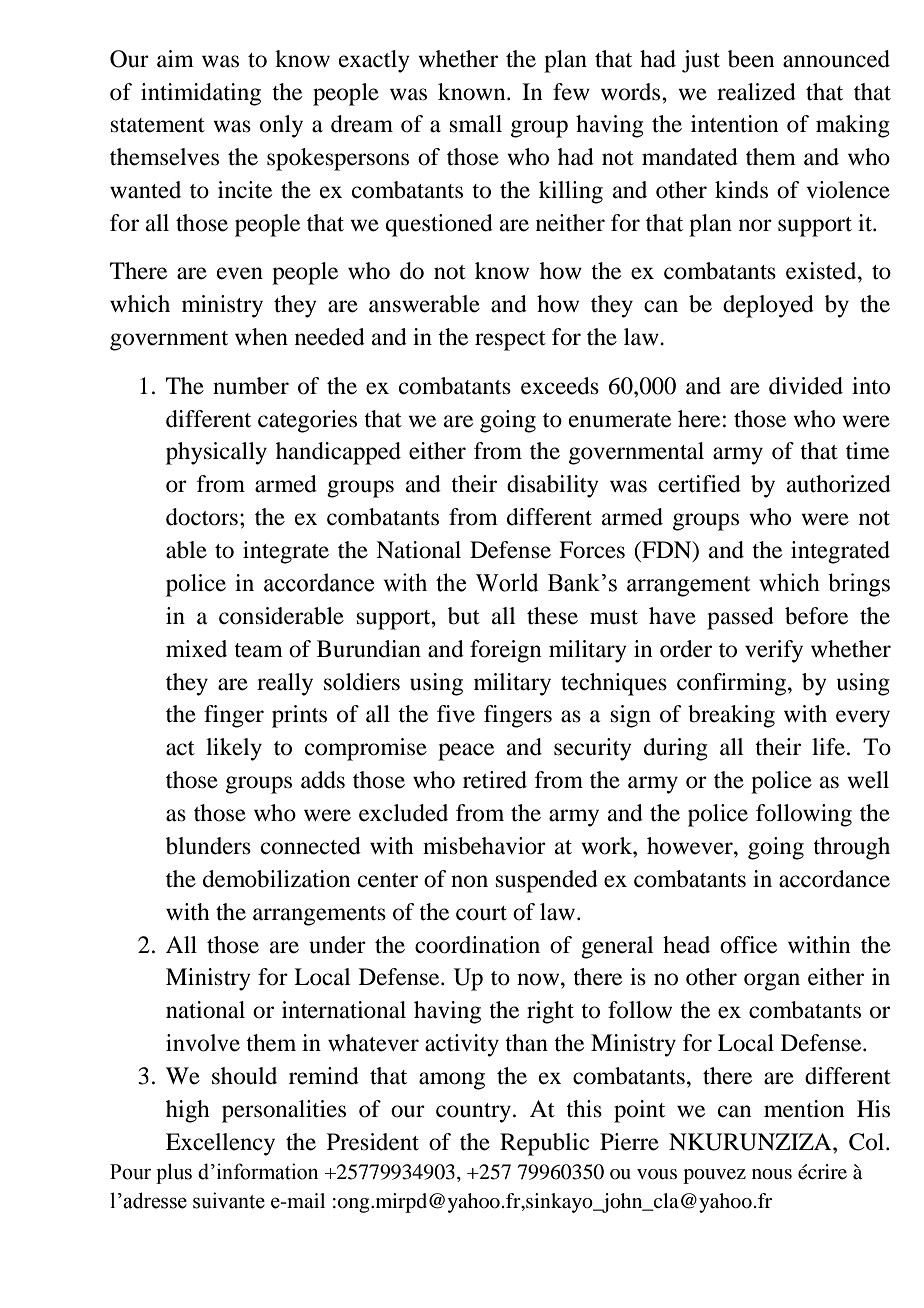 The height and width of the document is (1308, 924). What do you see at coordinates (311, 846) in the document?
I see `connected` at bounding box center [311, 846].
